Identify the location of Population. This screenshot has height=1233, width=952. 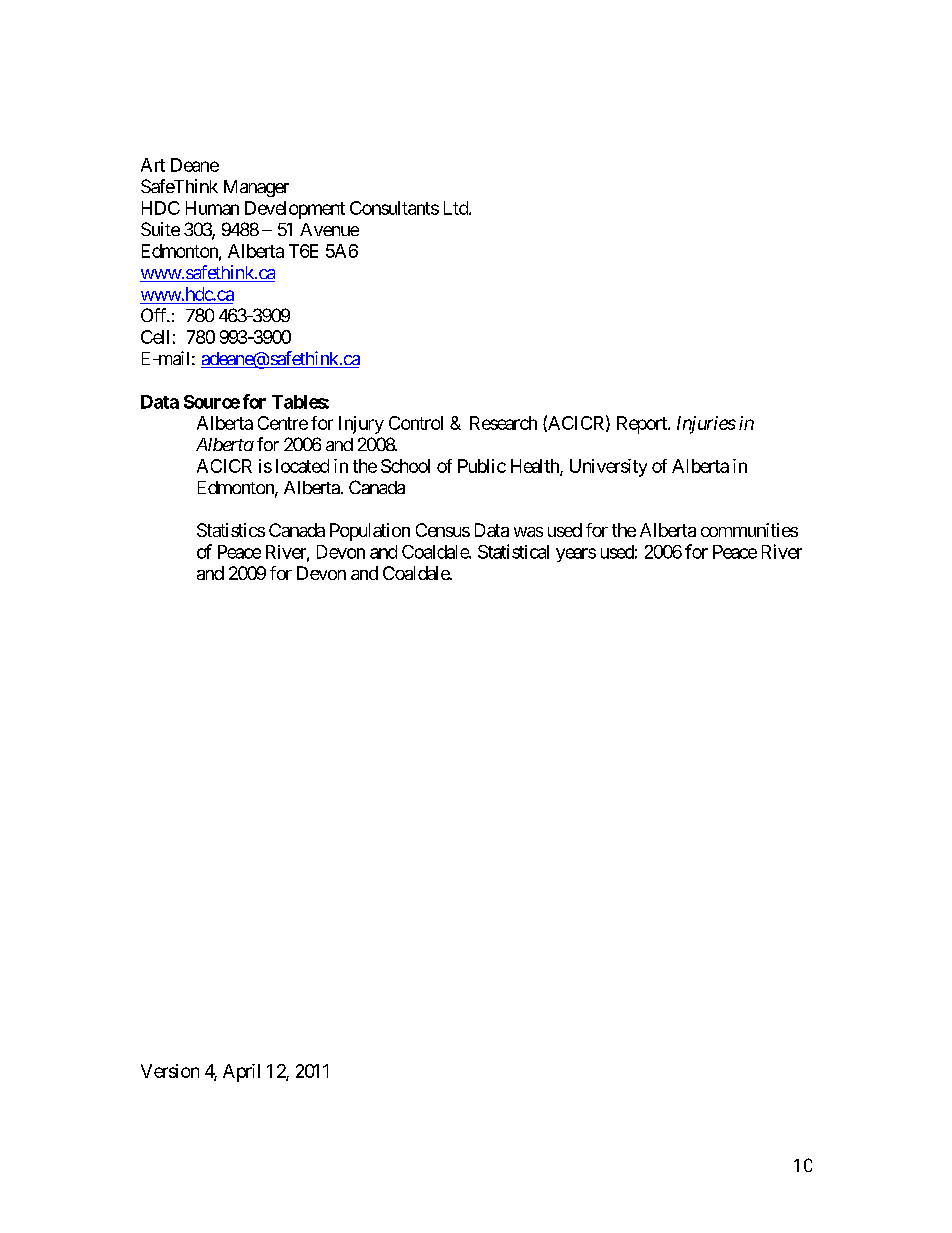
(370, 532).
